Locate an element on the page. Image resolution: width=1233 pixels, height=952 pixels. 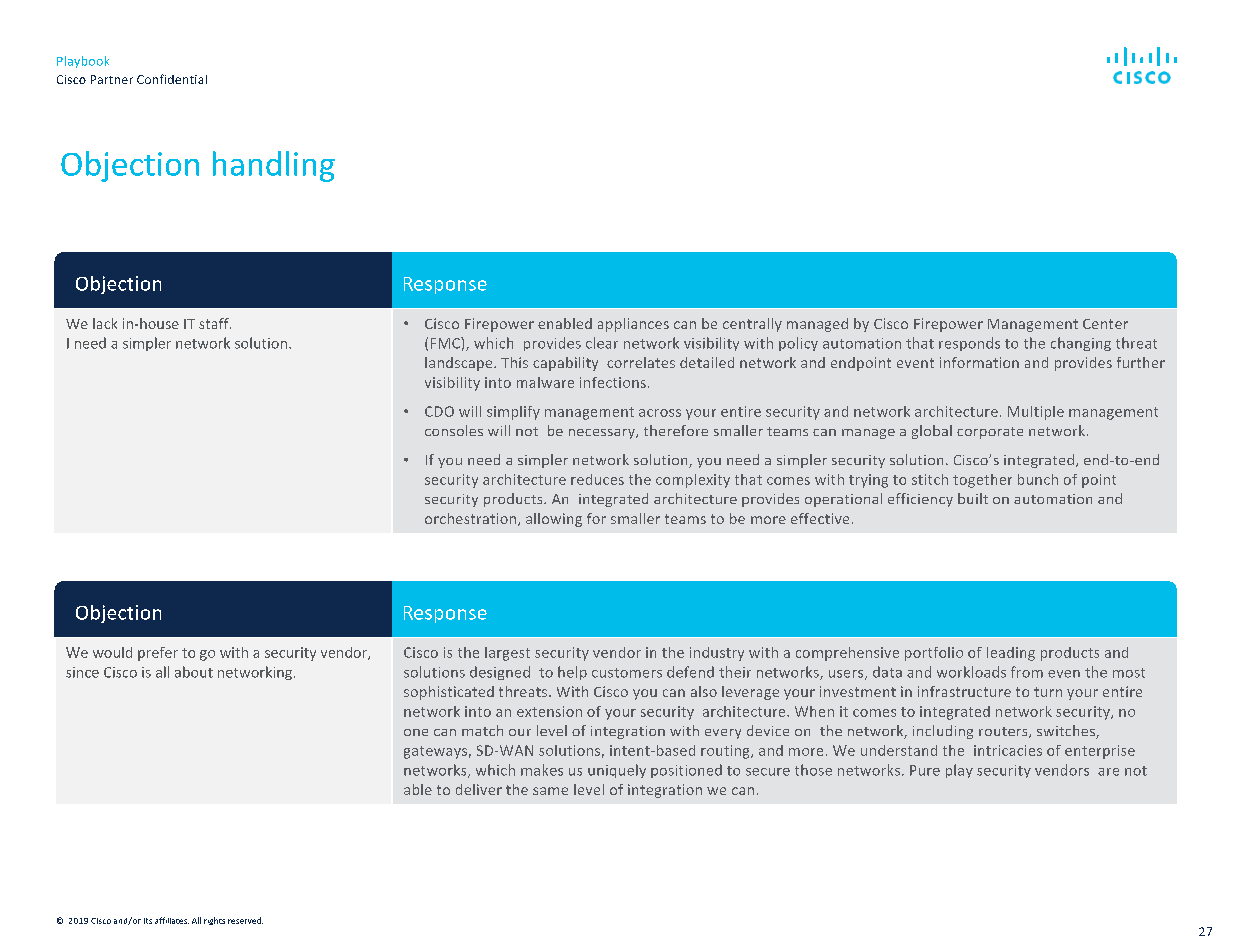
necessary is located at coordinates (603, 434).
